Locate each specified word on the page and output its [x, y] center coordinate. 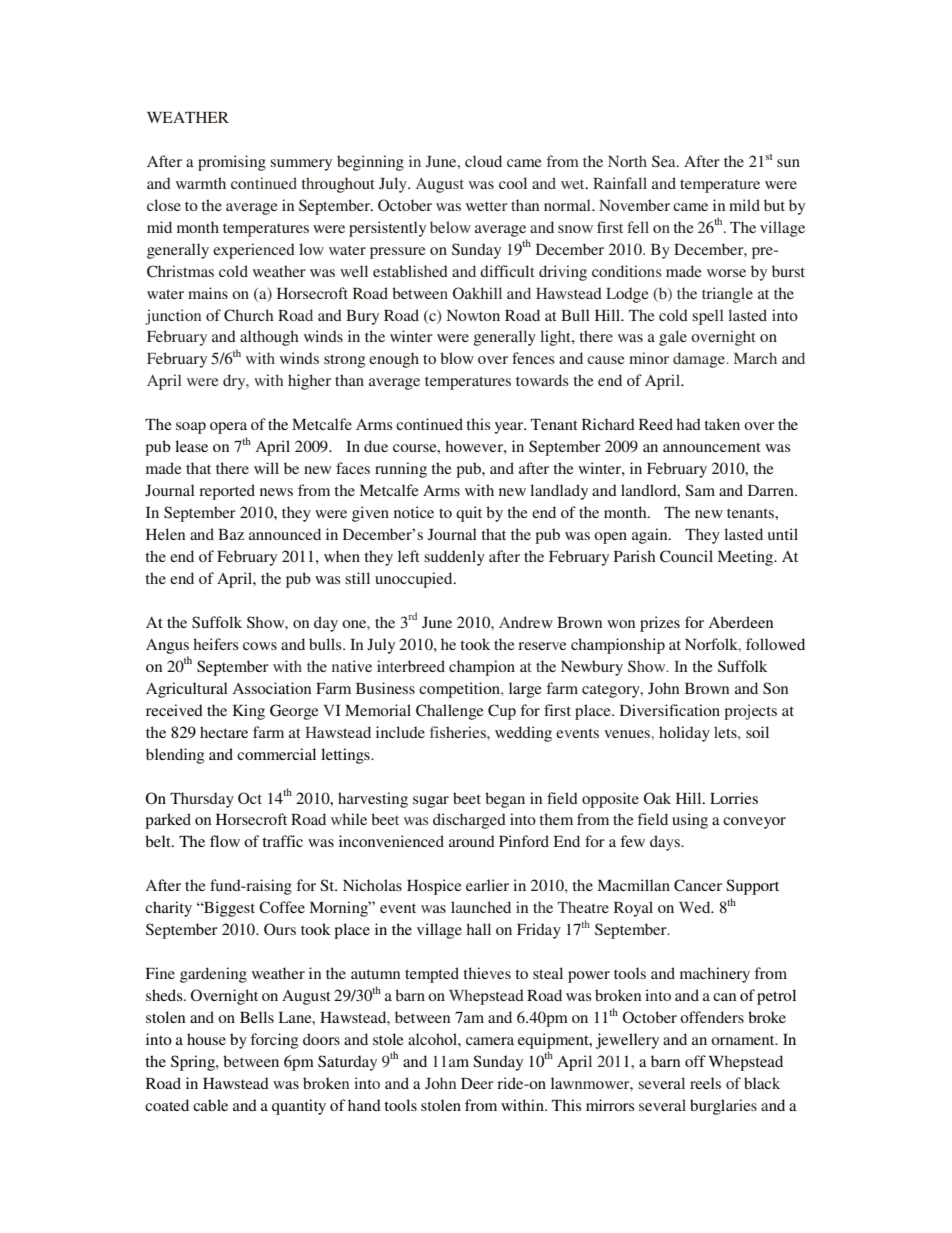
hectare [224, 732]
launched [481, 907]
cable [210, 1105]
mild [744, 205]
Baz [231, 534]
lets [726, 732]
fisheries [459, 732]
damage [700, 360]
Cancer [698, 885]
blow [457, 358]
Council [686, 556]
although [269, 338]
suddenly [454, 558]
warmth [201, 183]
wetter [487, 206]
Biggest [228, 909]
